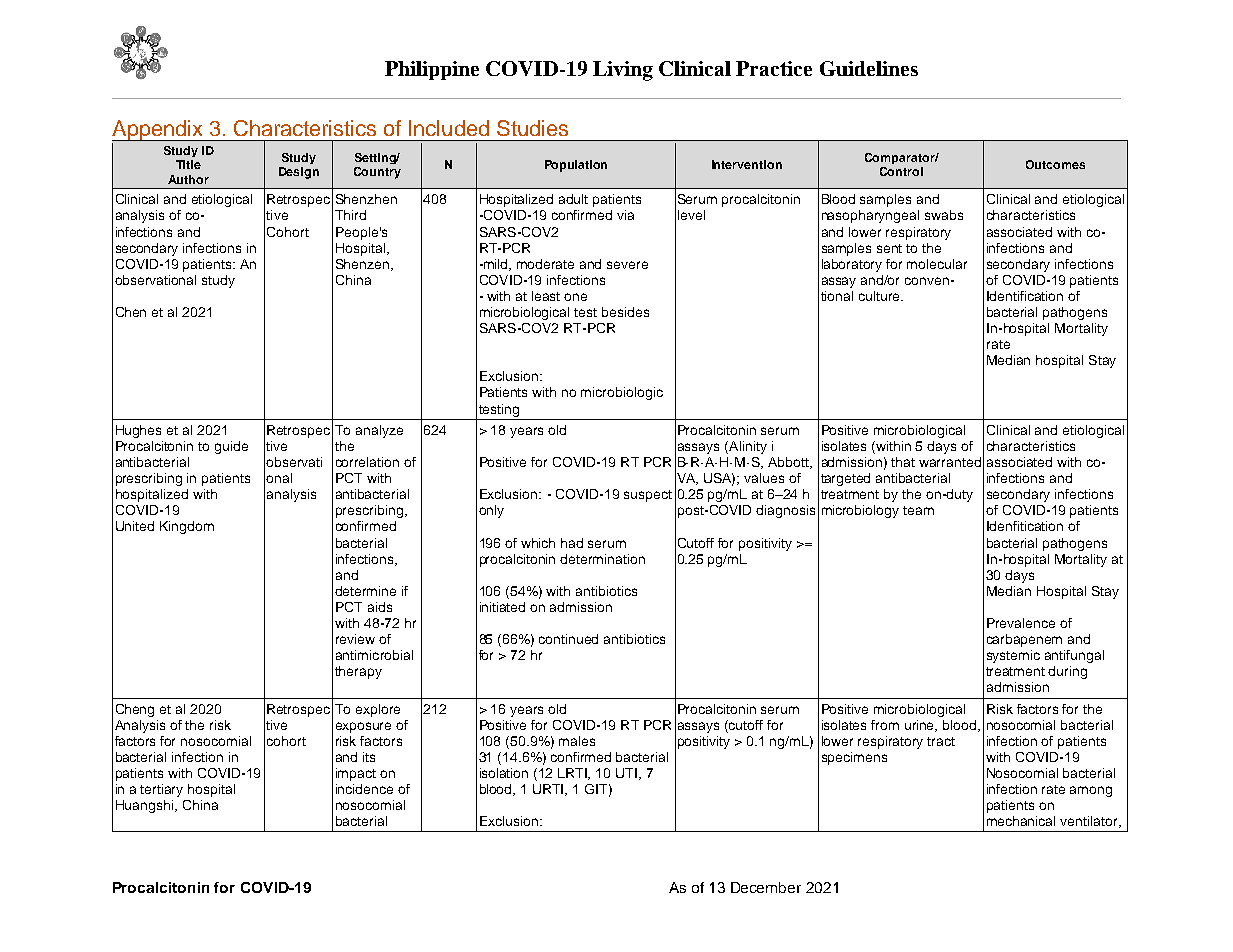 The image size is (1233, 952). What do you see at coordinates (158, 130) in the screenshot?
I see `Appendix` at bounding box center [158, 130].
